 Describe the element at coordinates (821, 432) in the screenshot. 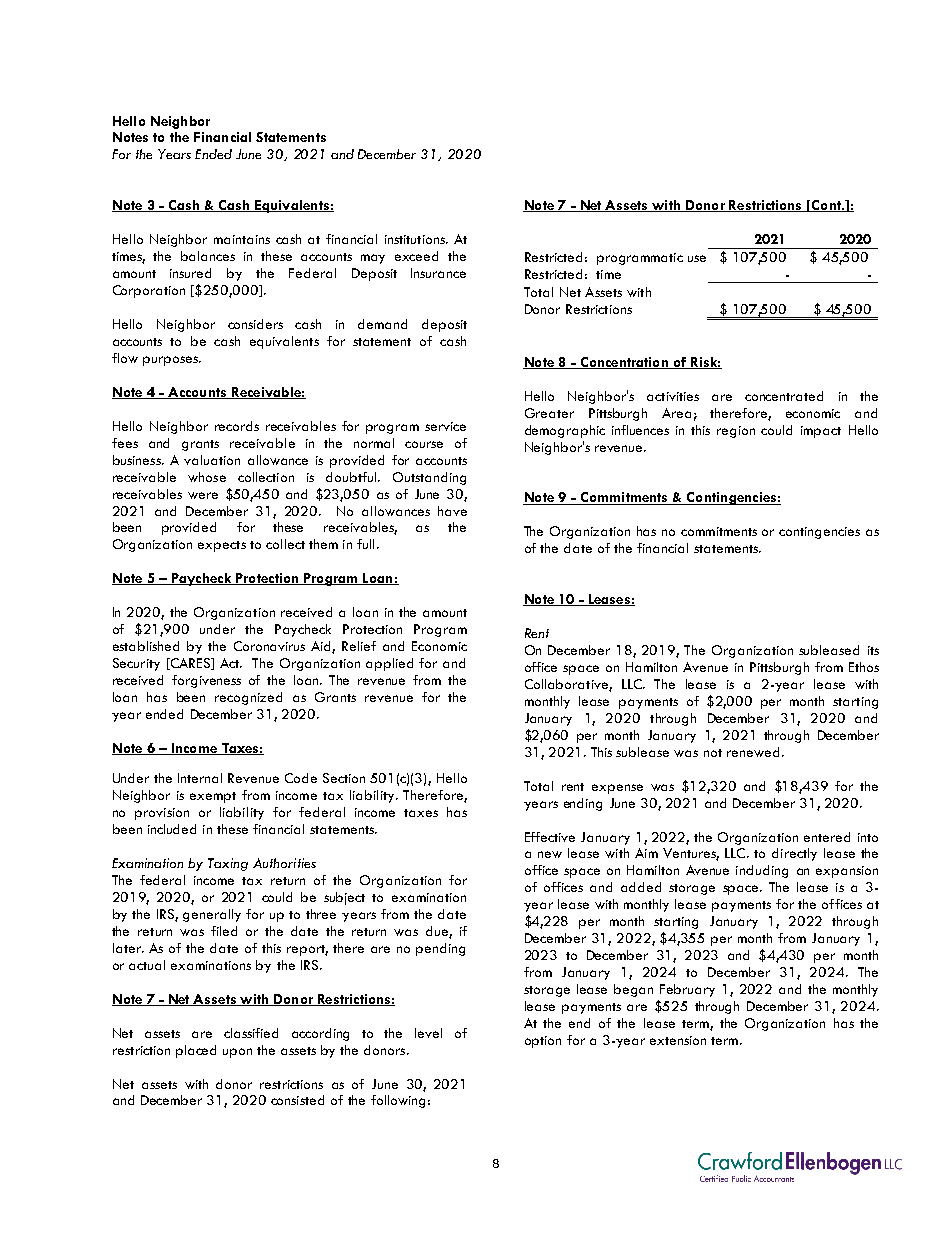

I see `impact` at that location.
